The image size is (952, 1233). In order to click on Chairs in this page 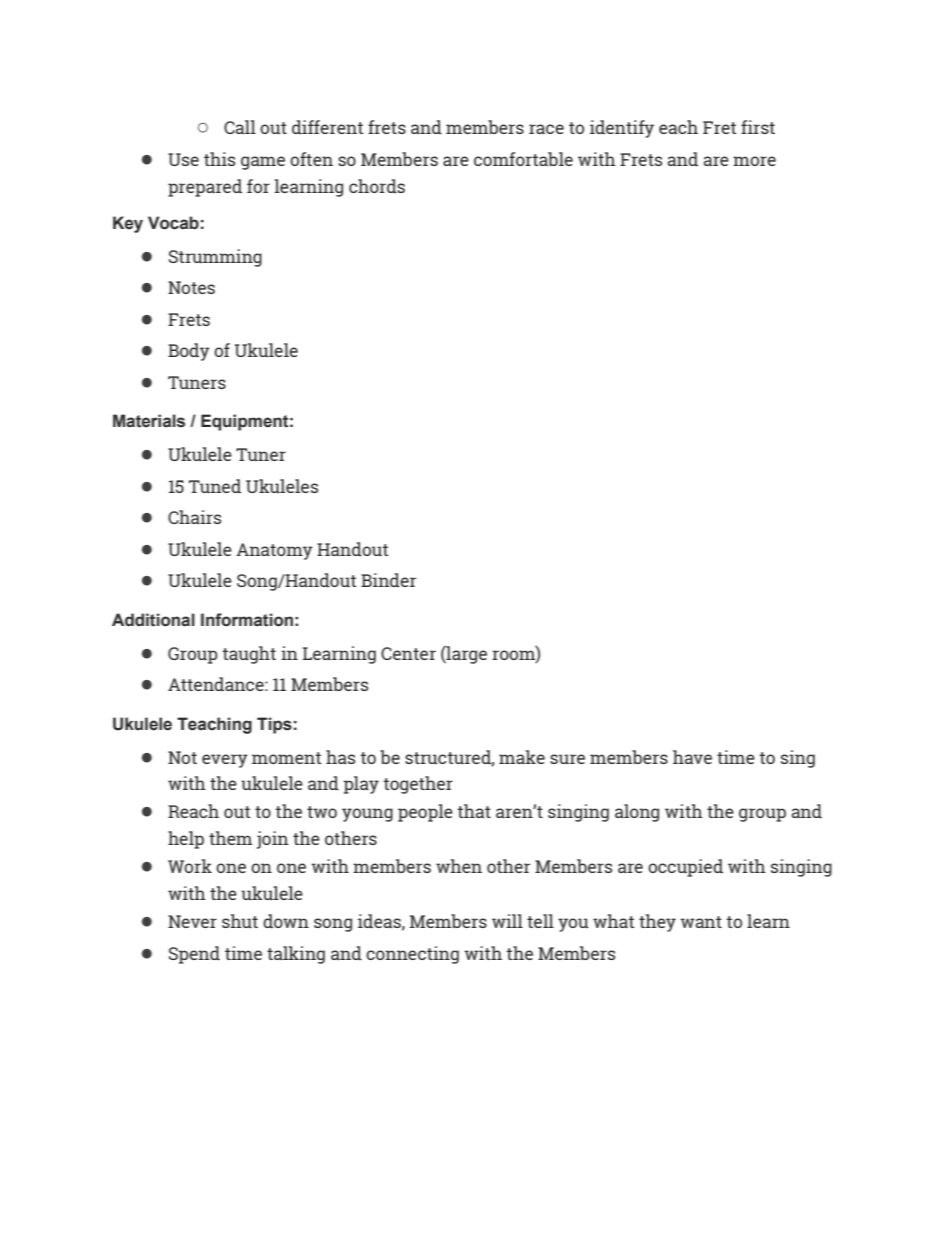, I will do `click(194, 517)`.
